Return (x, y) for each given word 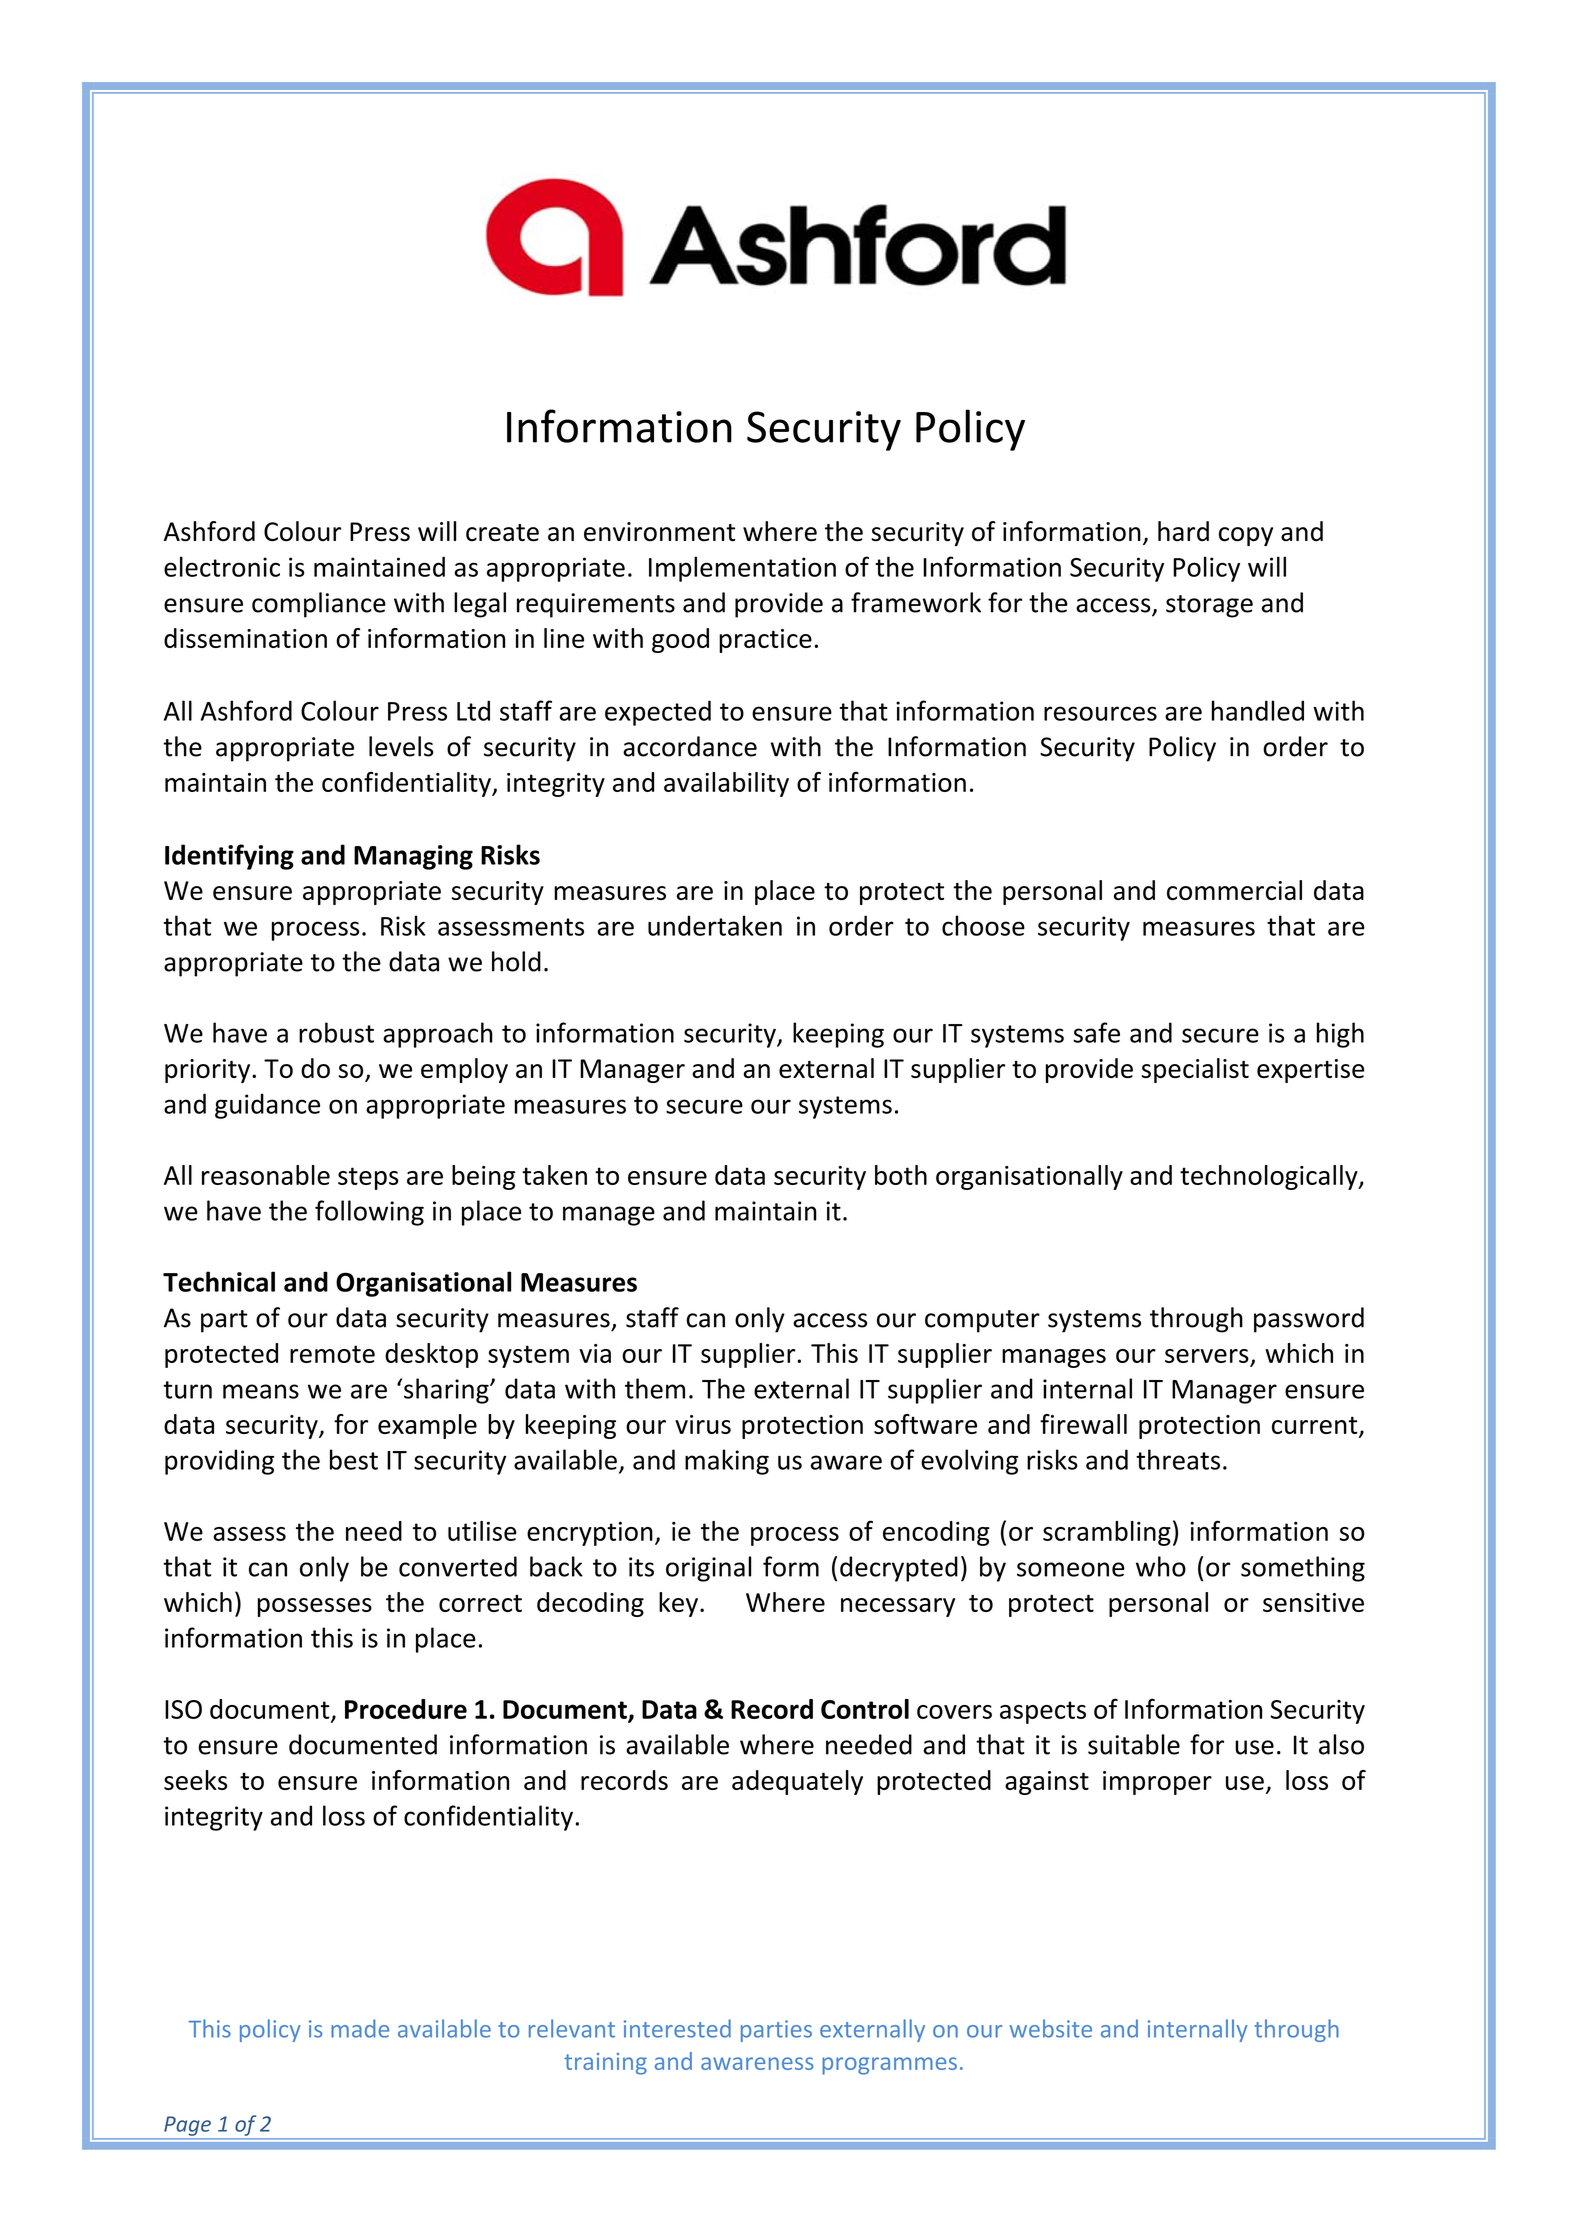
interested (677, 2028)
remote (332, 1354)
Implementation (742, 569)
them (655, 1388)
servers (1207, 1356)
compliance (319, 605)
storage (1209, 606)
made (360, 2028)
